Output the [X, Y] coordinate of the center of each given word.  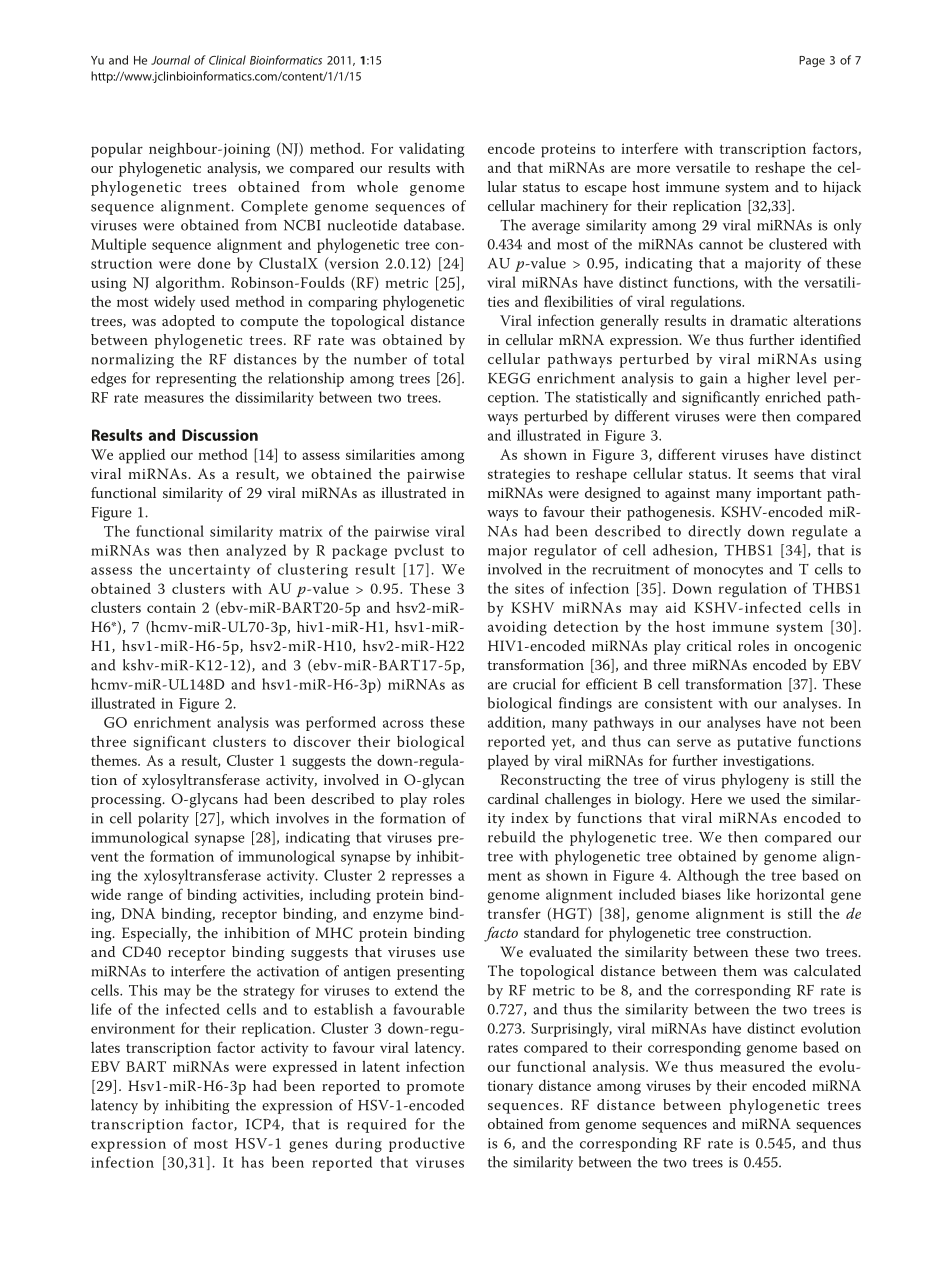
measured [752, 1066]
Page [812, 61]
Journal [170, 60]
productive [427, 1144]
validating [431, 150]
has [252, 1162]
